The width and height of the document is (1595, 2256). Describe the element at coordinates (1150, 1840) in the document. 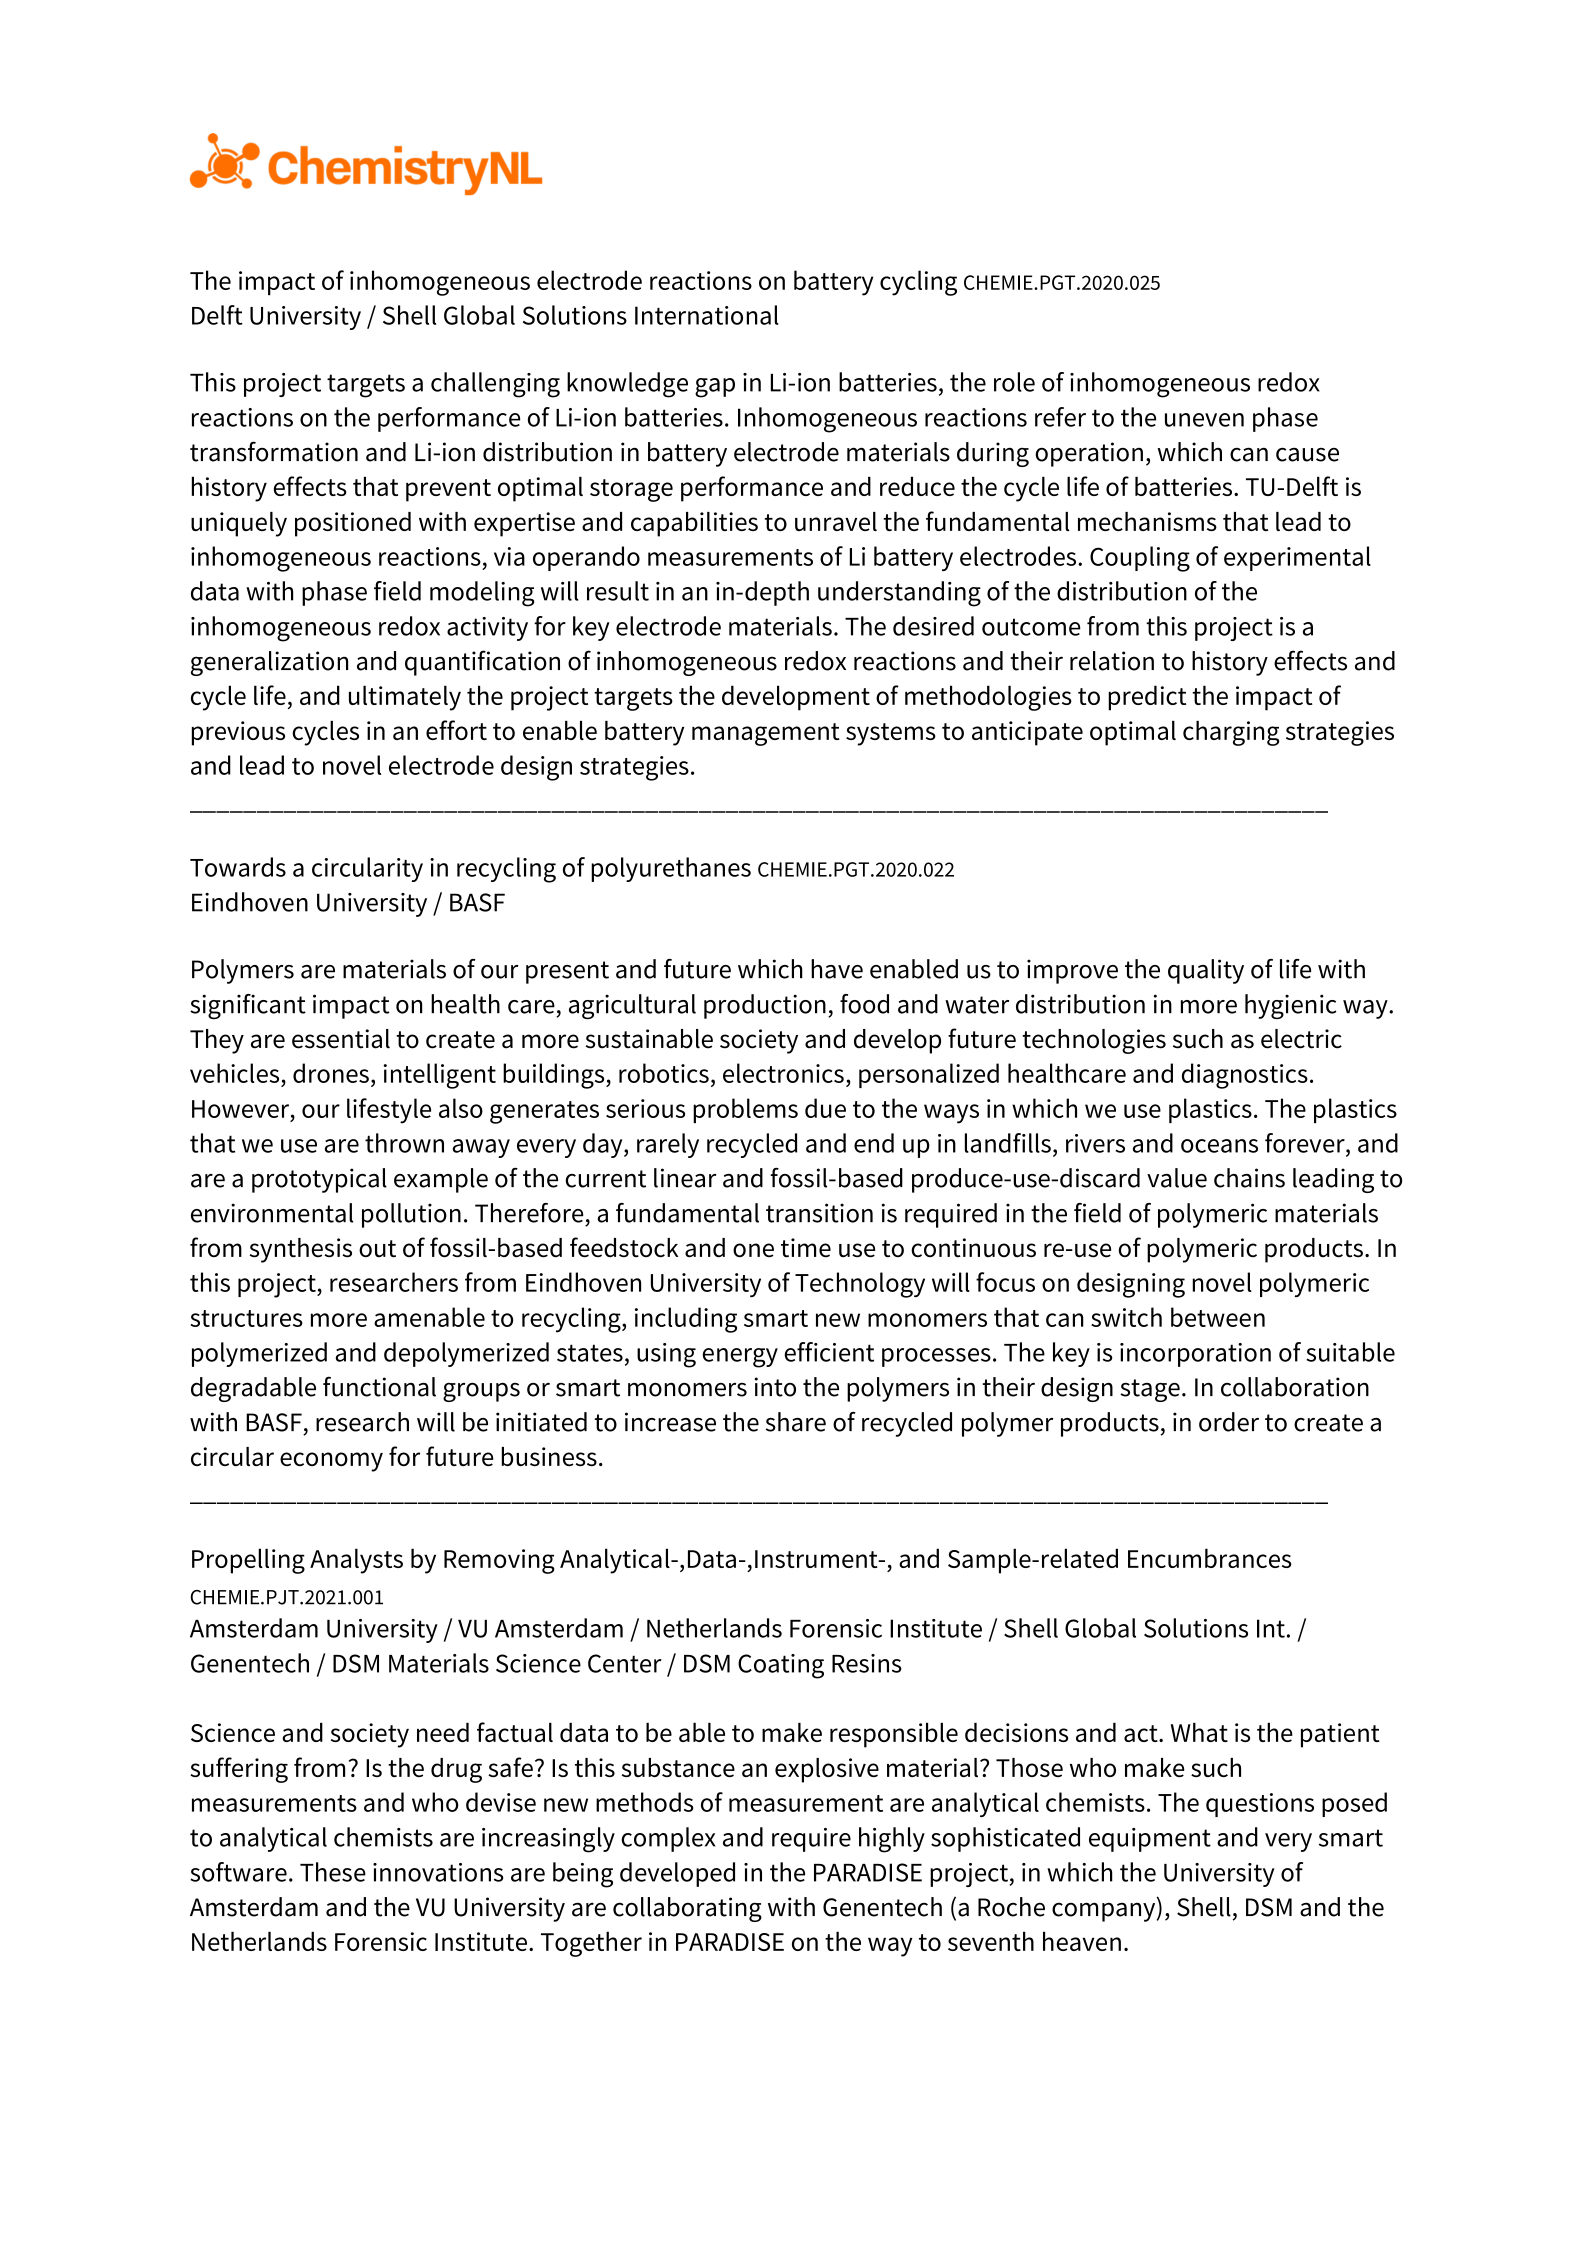

I see `equipment` at that location.
